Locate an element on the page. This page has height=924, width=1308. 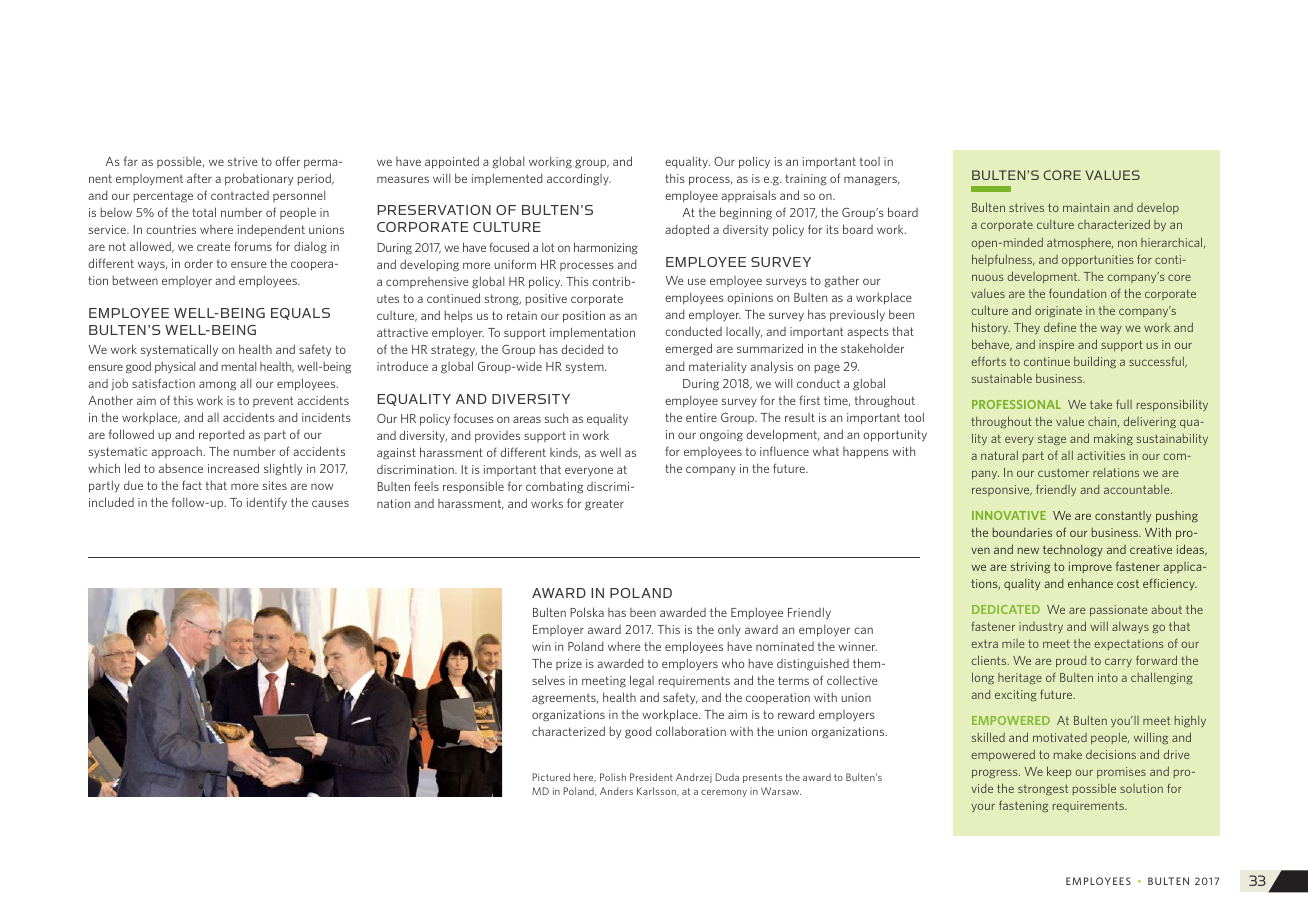
keep is located at coordinates (1059, 772).
